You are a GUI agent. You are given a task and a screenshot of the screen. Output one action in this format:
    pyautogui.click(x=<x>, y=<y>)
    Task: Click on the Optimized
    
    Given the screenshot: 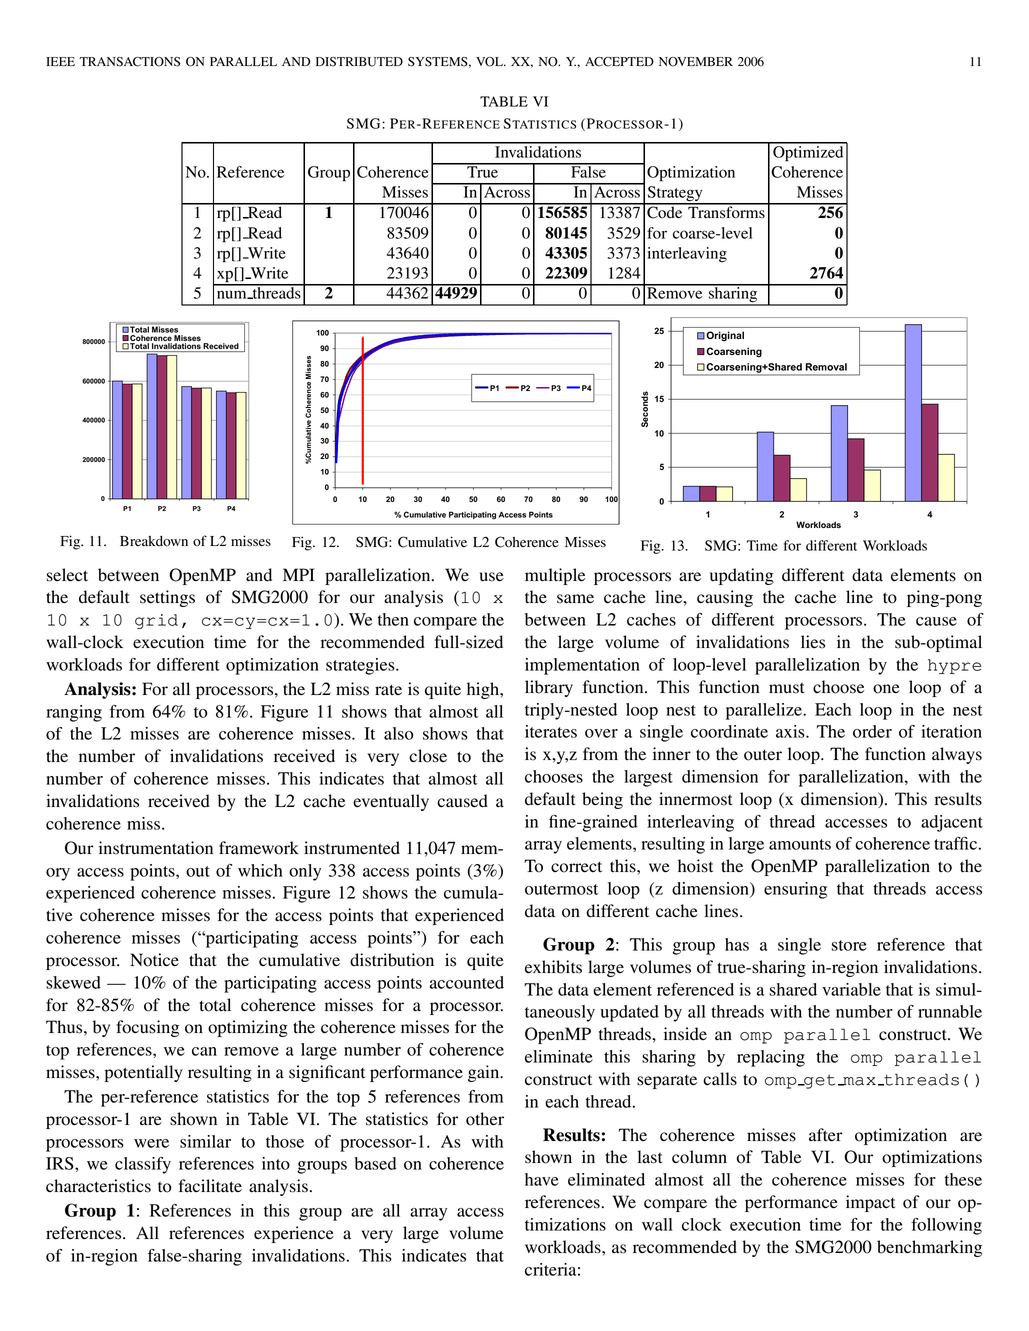 What is the action you would take?
    pyautogui.click(x=808, y=152)
